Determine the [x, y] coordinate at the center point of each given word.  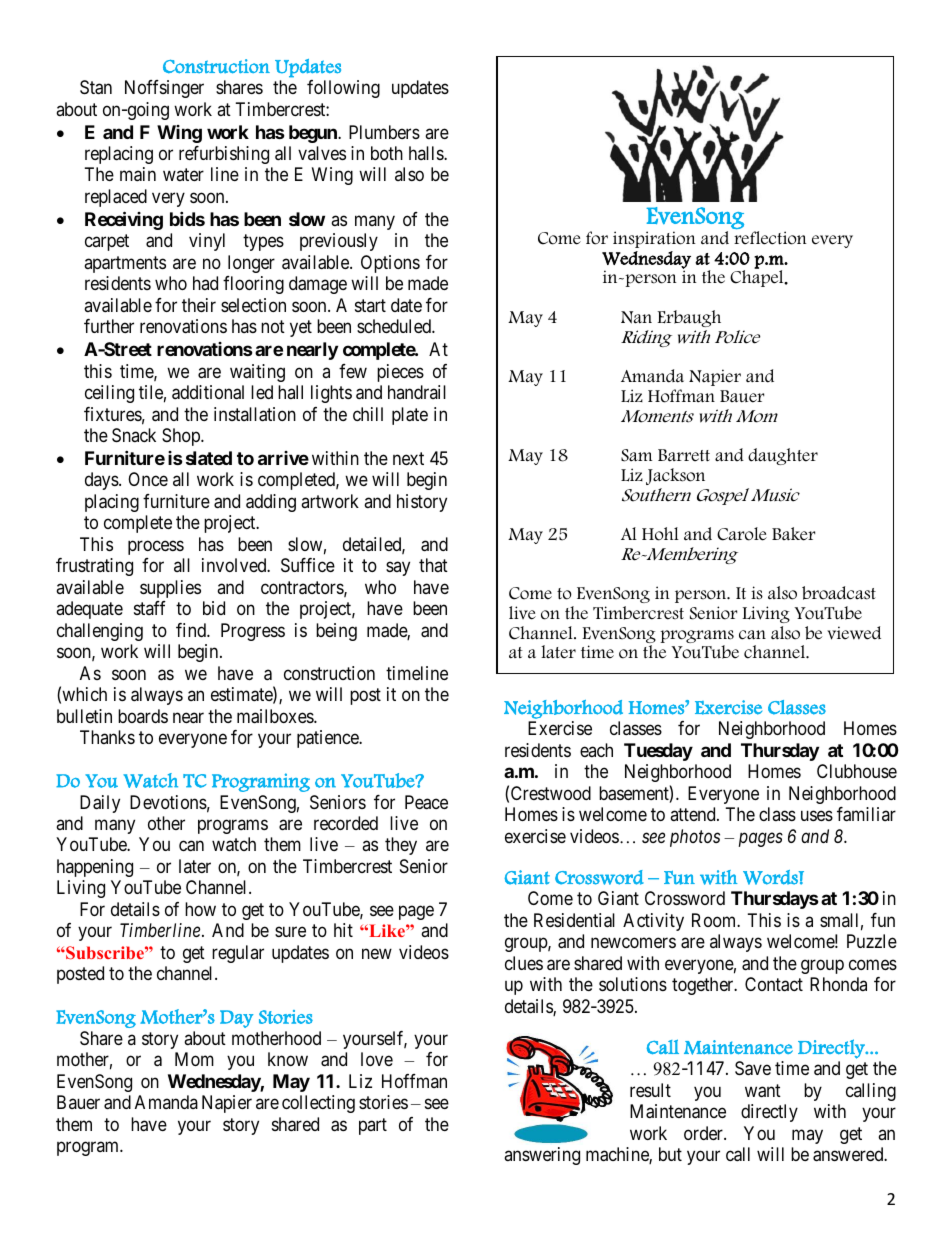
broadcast [839, 593]
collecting [318, 1104]
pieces [400, 373]
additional [208, 392]
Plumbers [384, 132]
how [200, 909]
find [192, 630]
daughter [783, 456]
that [433, 565]
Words [771, 877]
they [401, 846]
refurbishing [224, 155]
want [763, 1091]
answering [542, 1156]
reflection [770, 238]
